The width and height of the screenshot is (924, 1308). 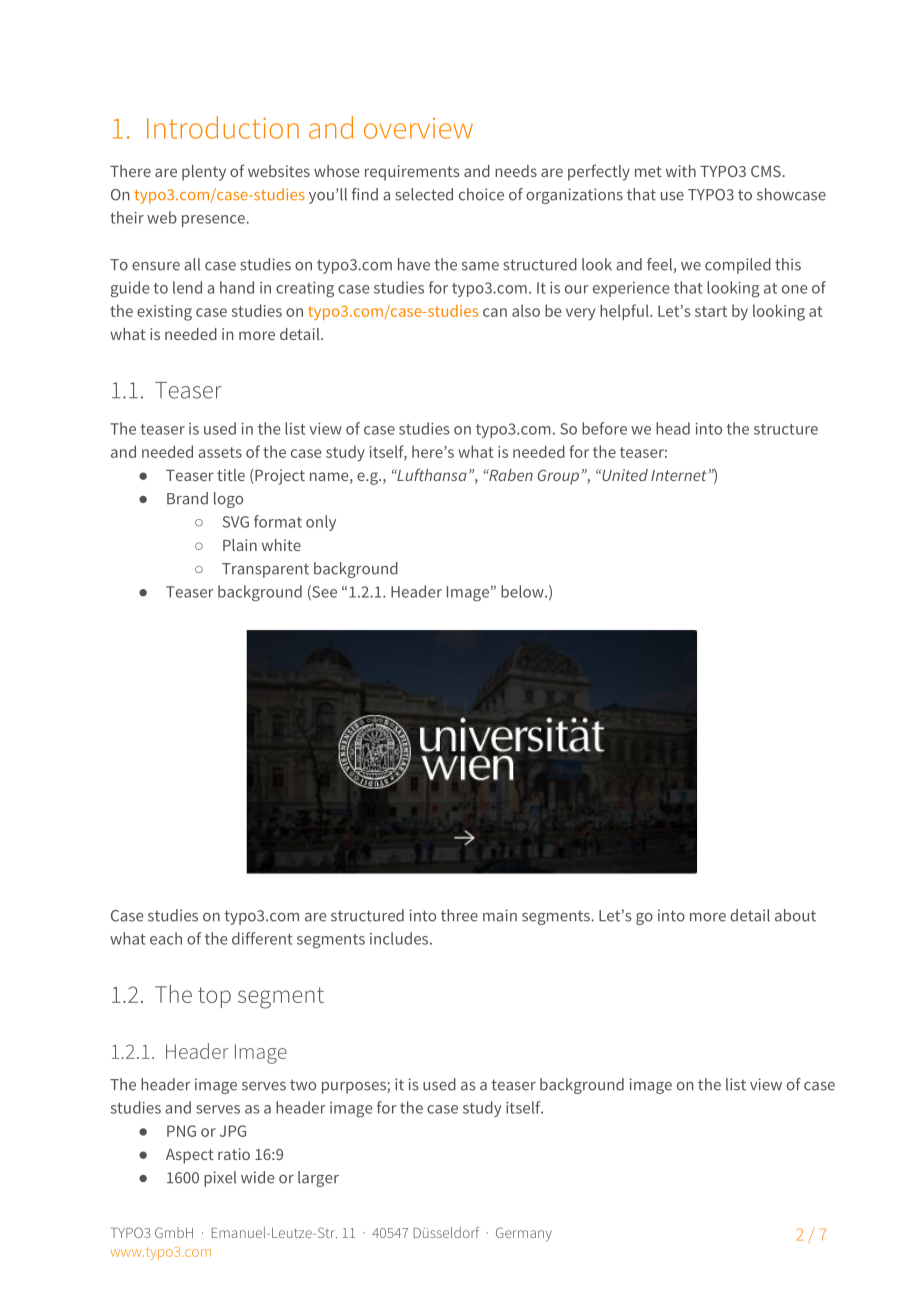 What do you see at coordinates (524, 1234) in the screenshot?
I see `Germany` at bounding box center [524, 1234].
